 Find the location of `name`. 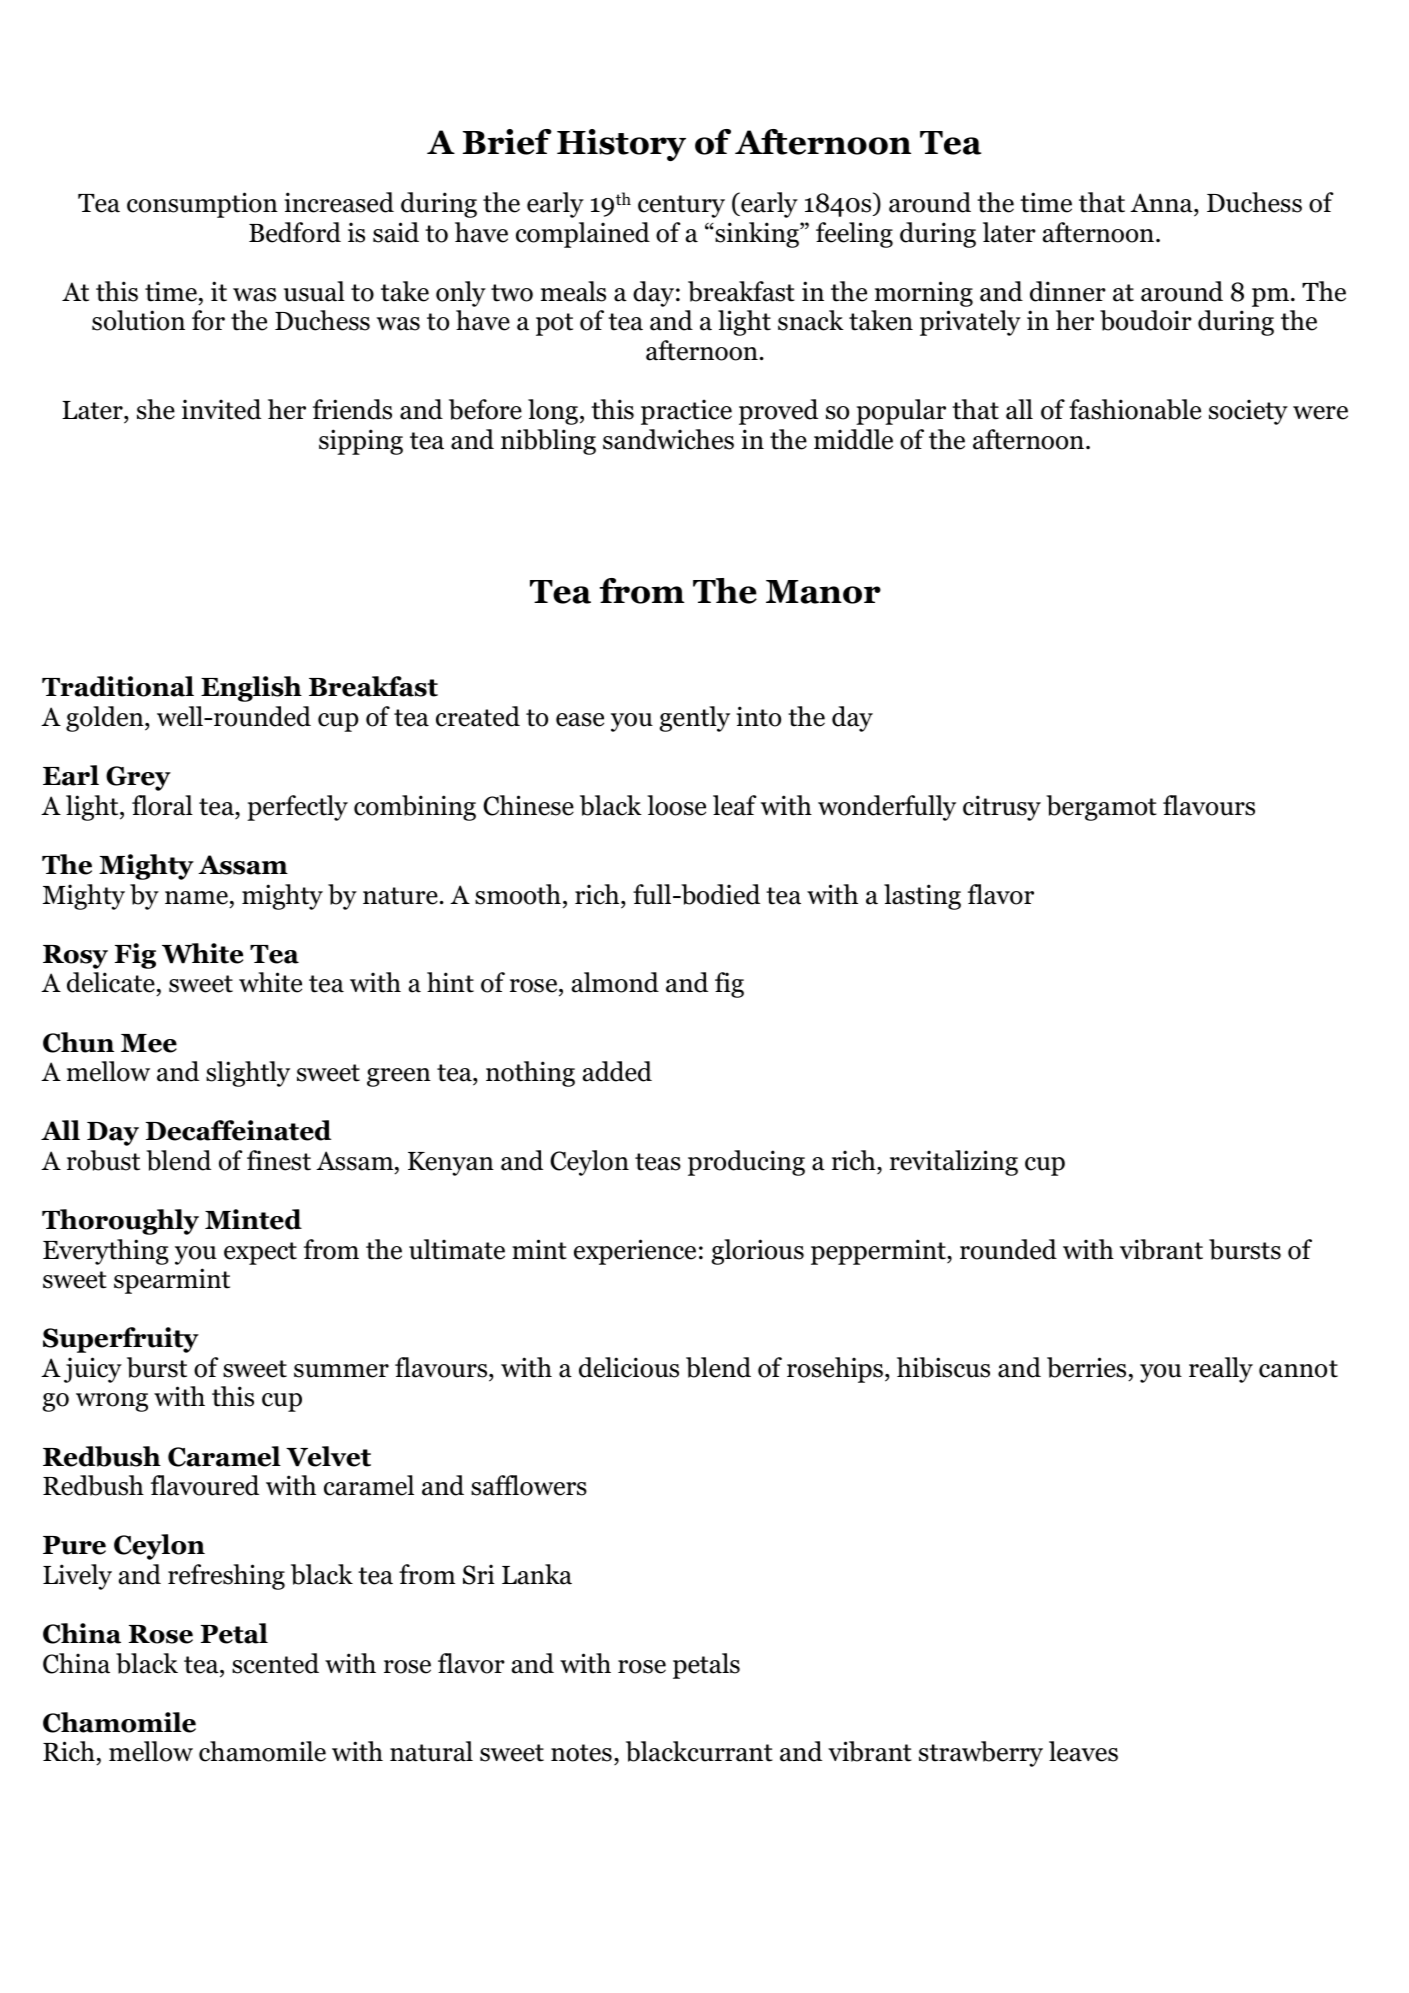

name is located at coordinates (196, 898).
